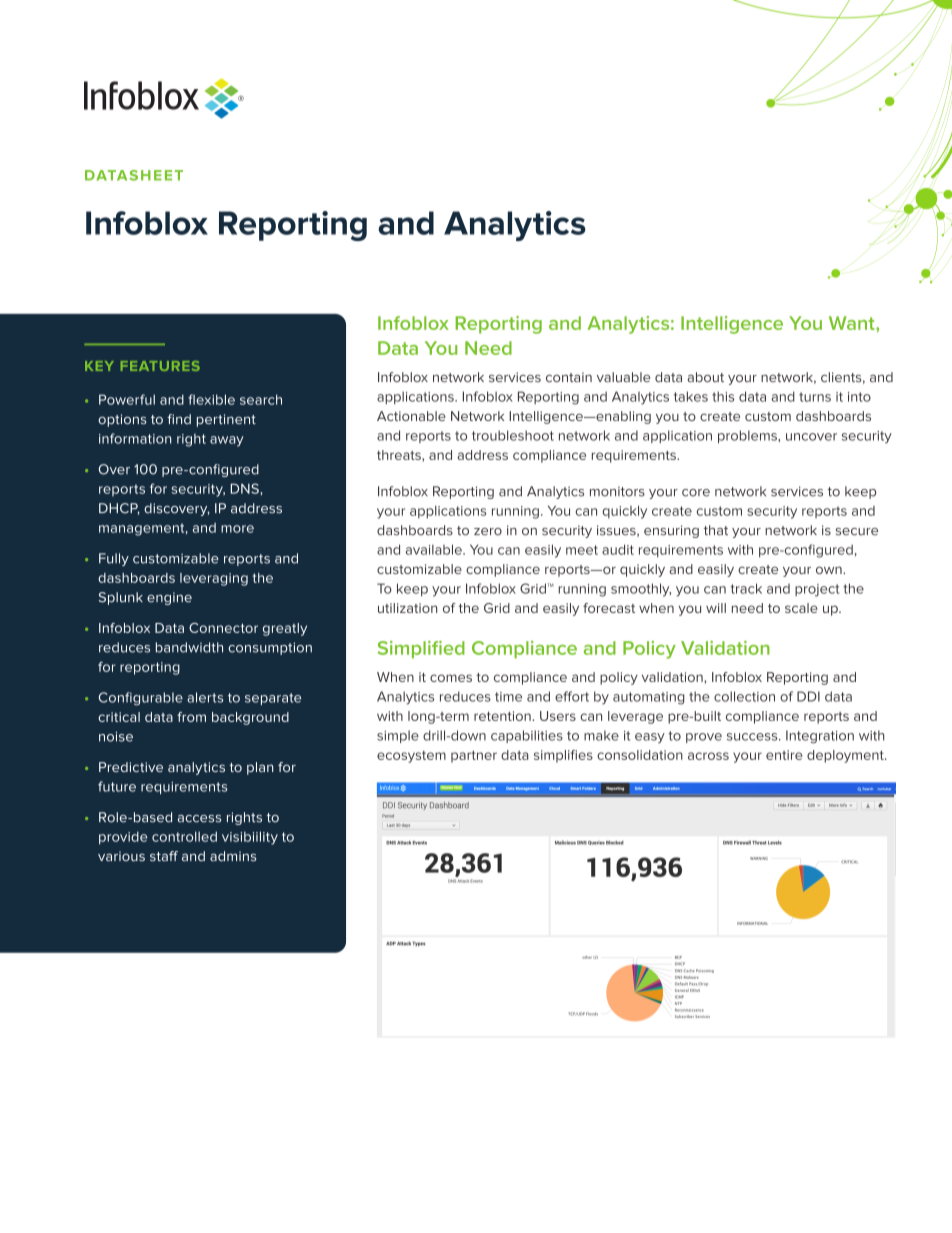  I want to click on Want, so click(853, 323).
